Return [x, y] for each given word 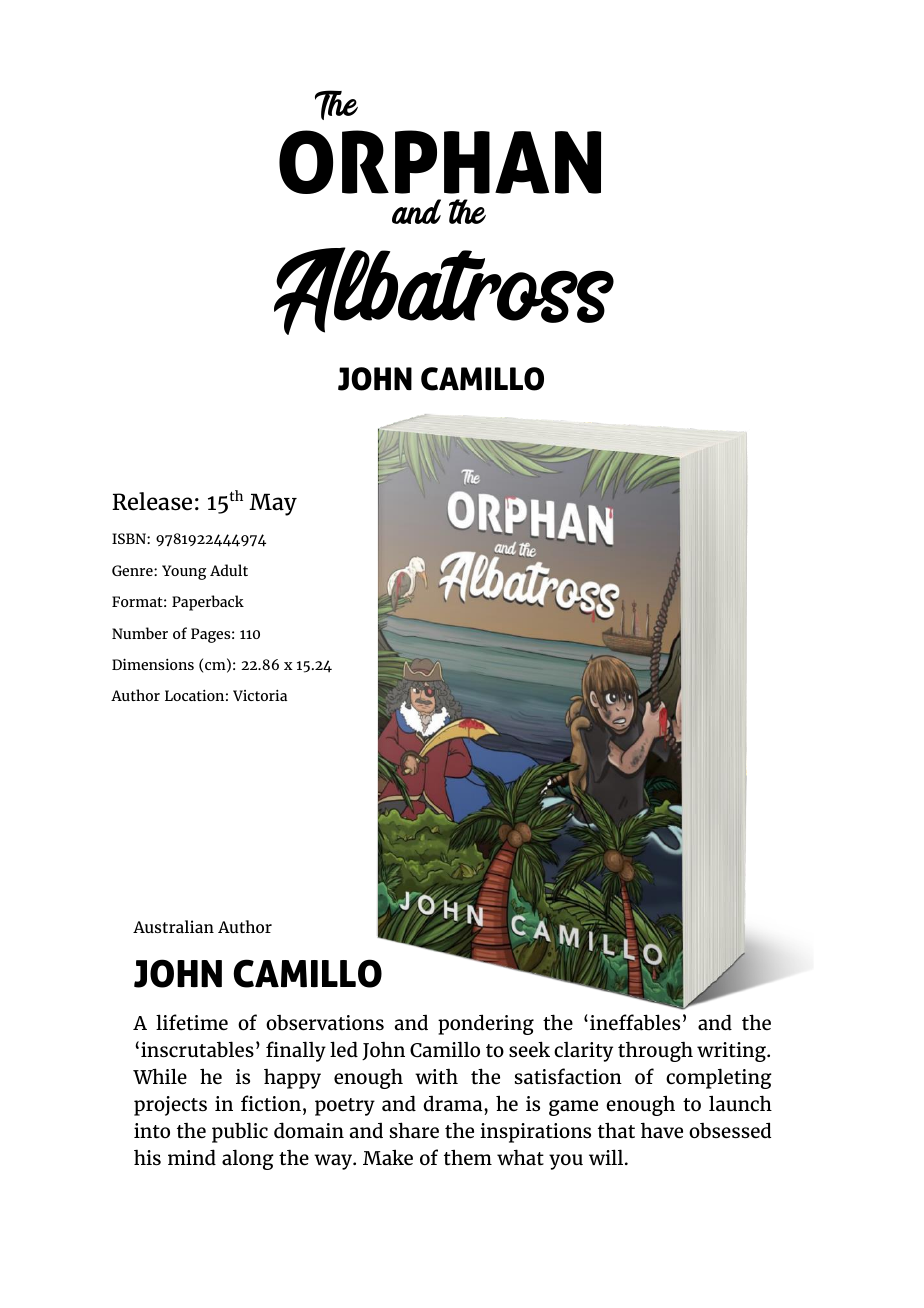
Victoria [260, 695]
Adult [229, 570]
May [273, 504]
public [240, 1132]
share [414, 1130]
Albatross [444, 291]
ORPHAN [440, 162]
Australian [173, 926]
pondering [486, 1024]
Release [152, 501]
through [655, 1051]
